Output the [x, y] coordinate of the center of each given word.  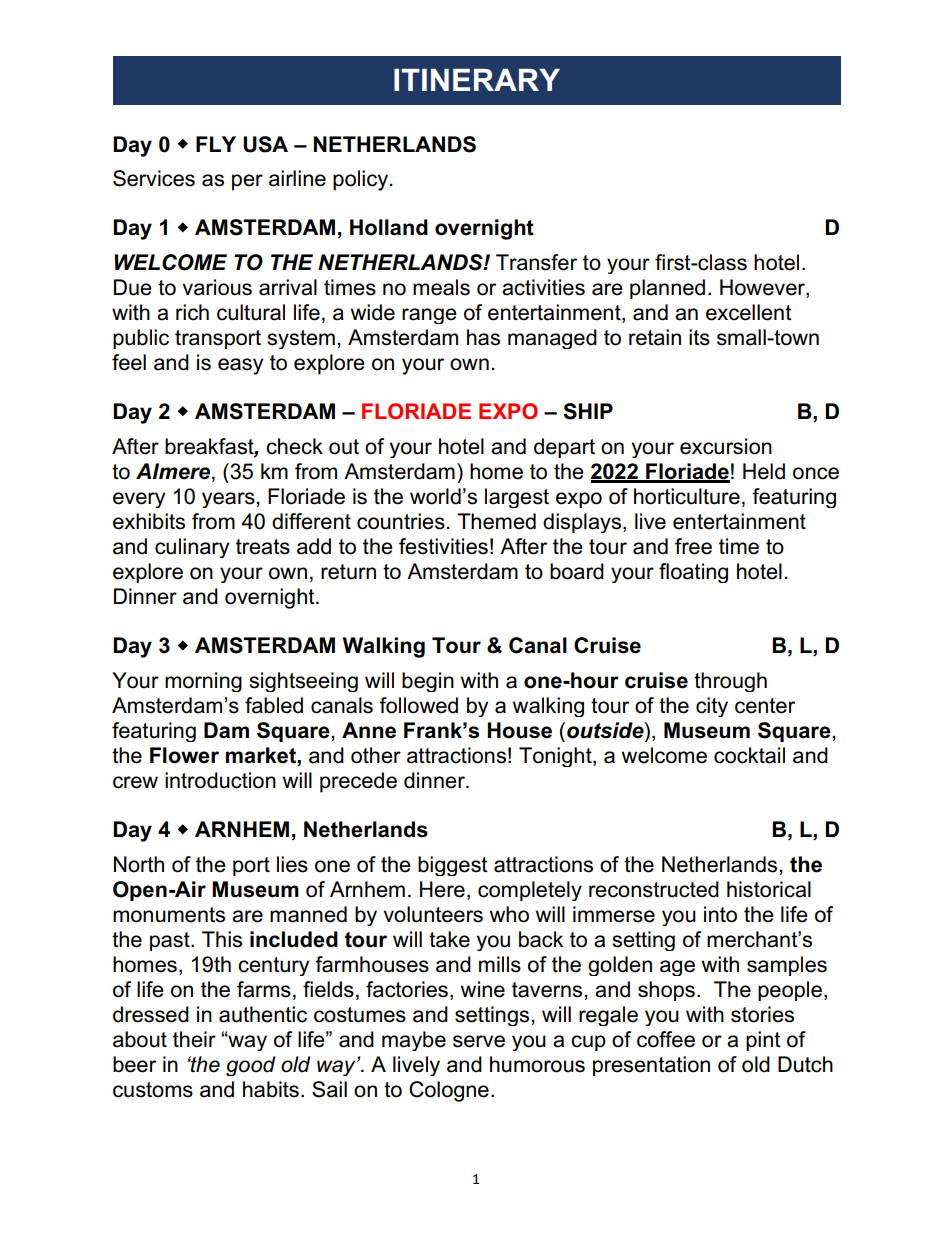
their [194, 1039]
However [763, 287]
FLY [216, 144]
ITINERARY [477, 80]
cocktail [749, 755]
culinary [192, 548]
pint [763, 1041]
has [483, 337]
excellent [749, 312]
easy [240, 366]
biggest [453, 866]
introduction [220, 780]
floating [693, 573]
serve [479, 1041]
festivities [443, 546]
